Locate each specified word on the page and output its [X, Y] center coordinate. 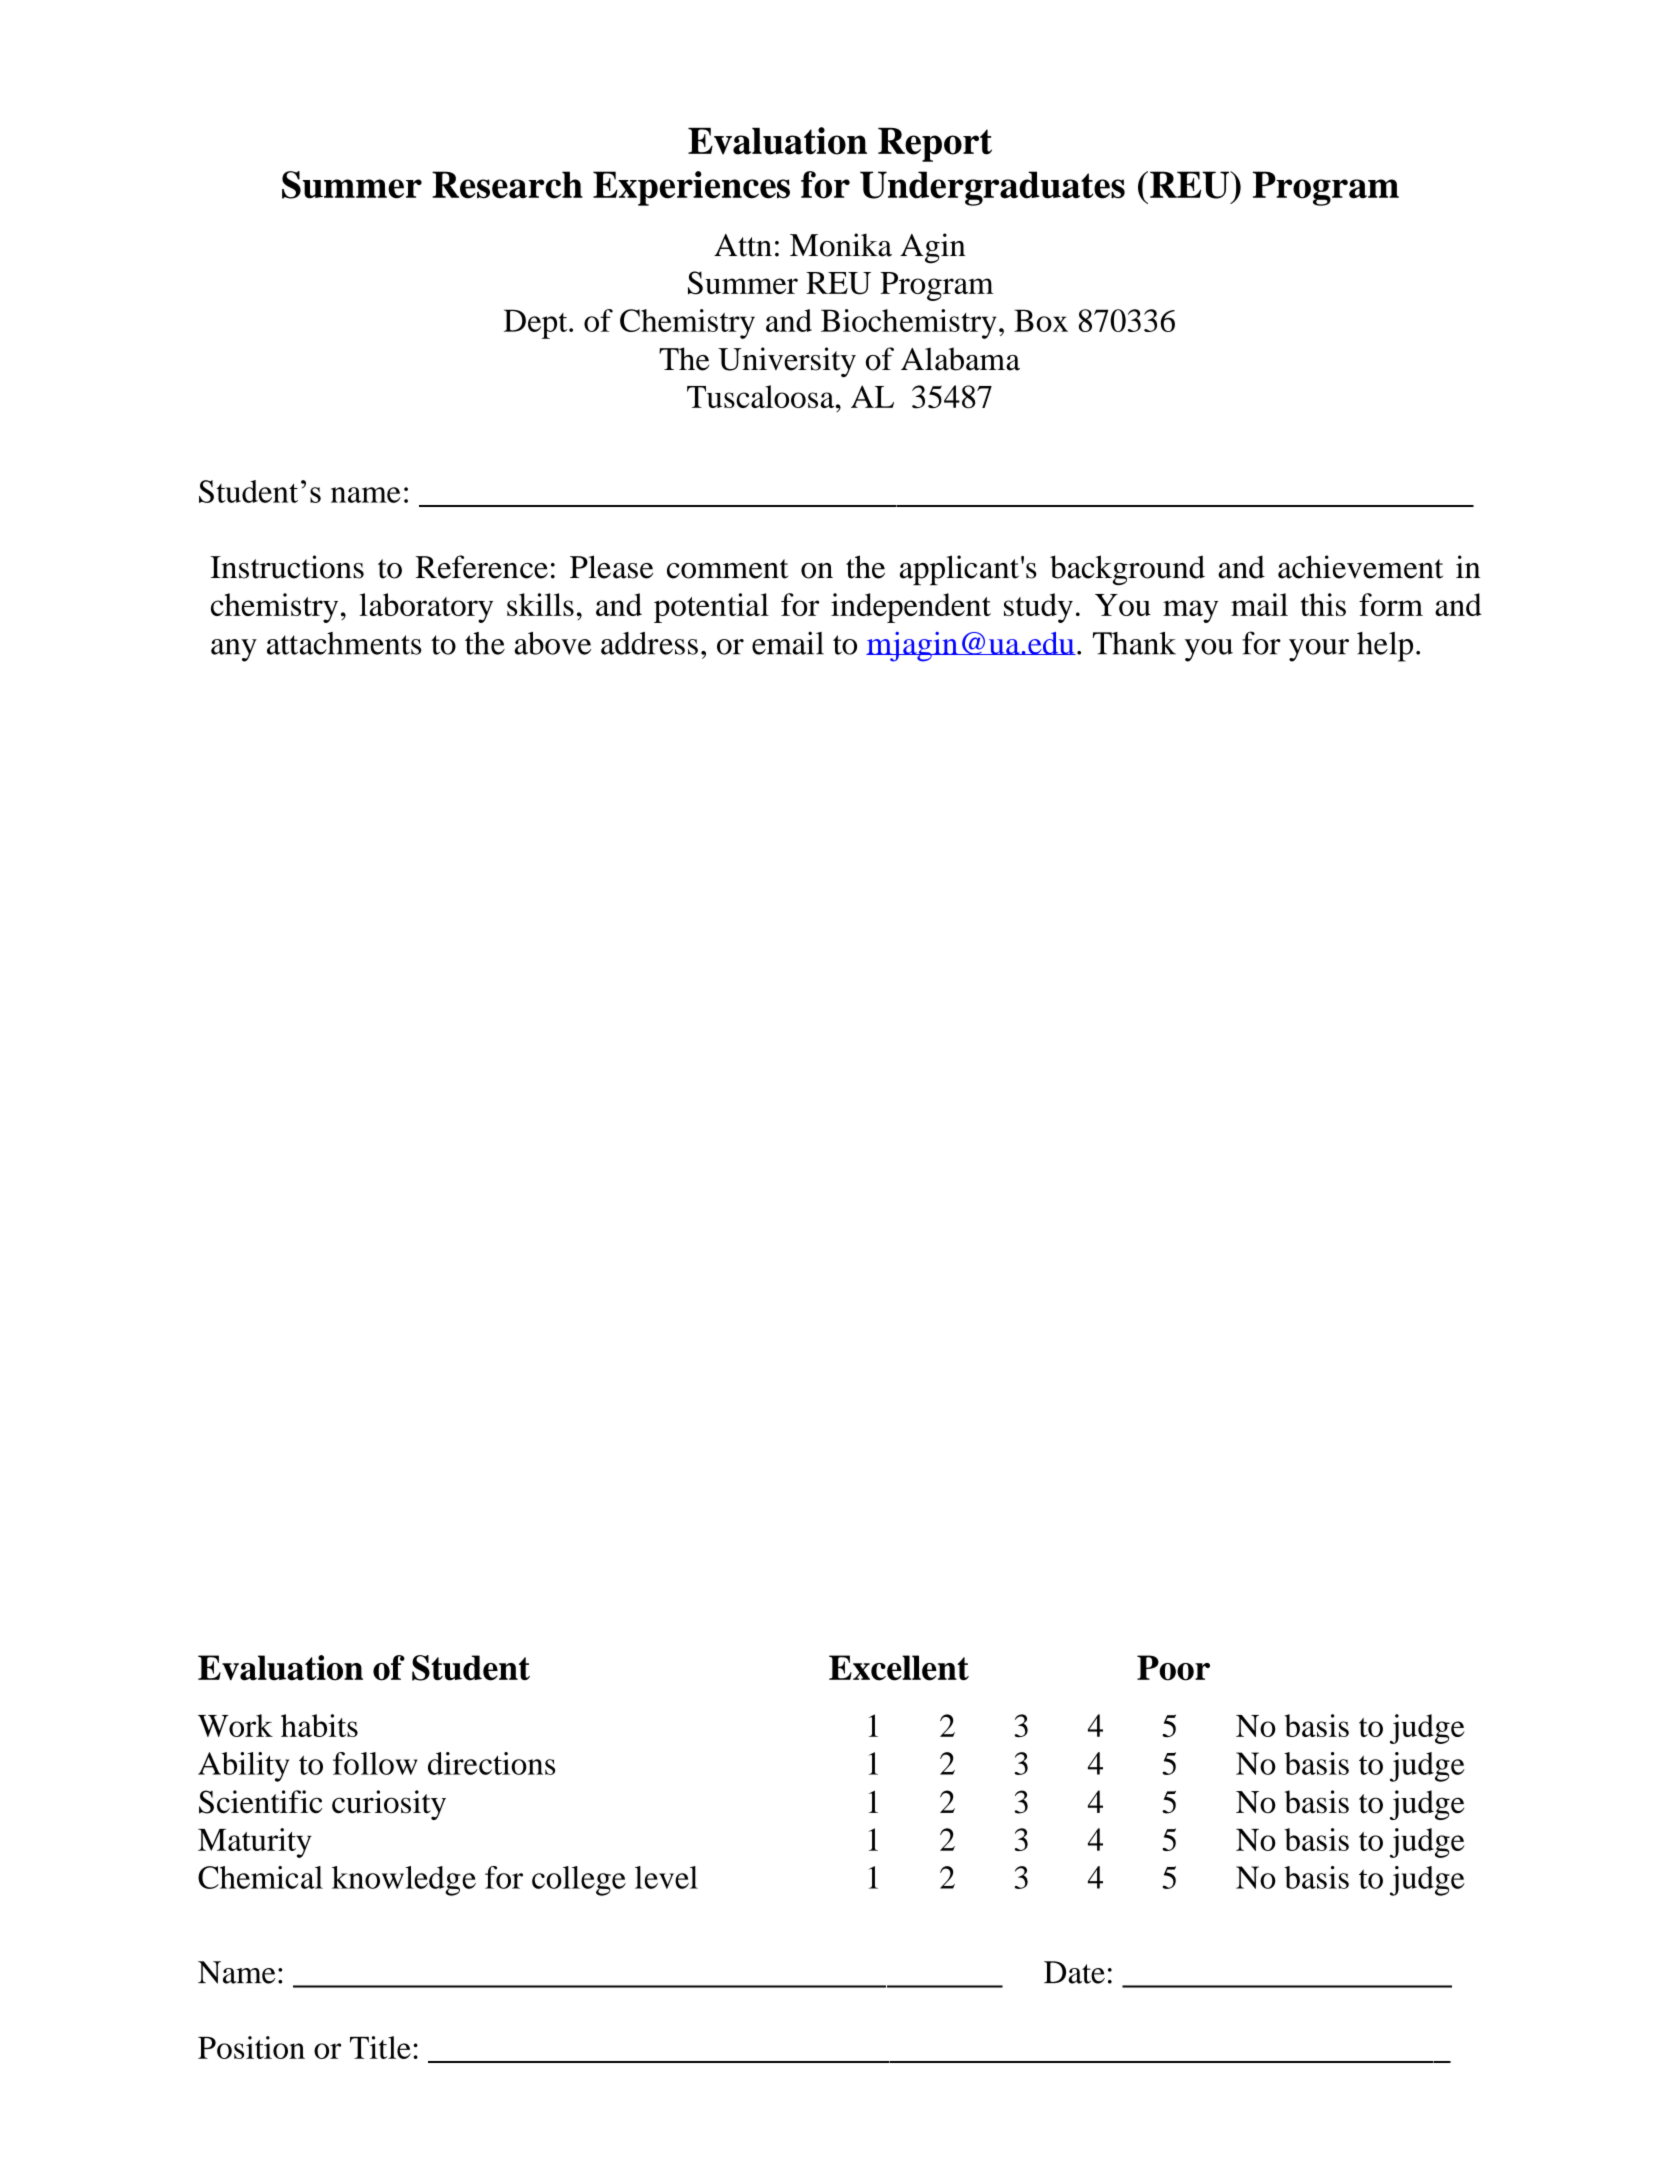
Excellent [899, 1668]
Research [507, 185]
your [1319, 650]
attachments [344, 643]
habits [319, 1725]
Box [1041, 320]
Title [380, 2047]
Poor [1173, 1668]
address [649, 643]
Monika [841, 245]
